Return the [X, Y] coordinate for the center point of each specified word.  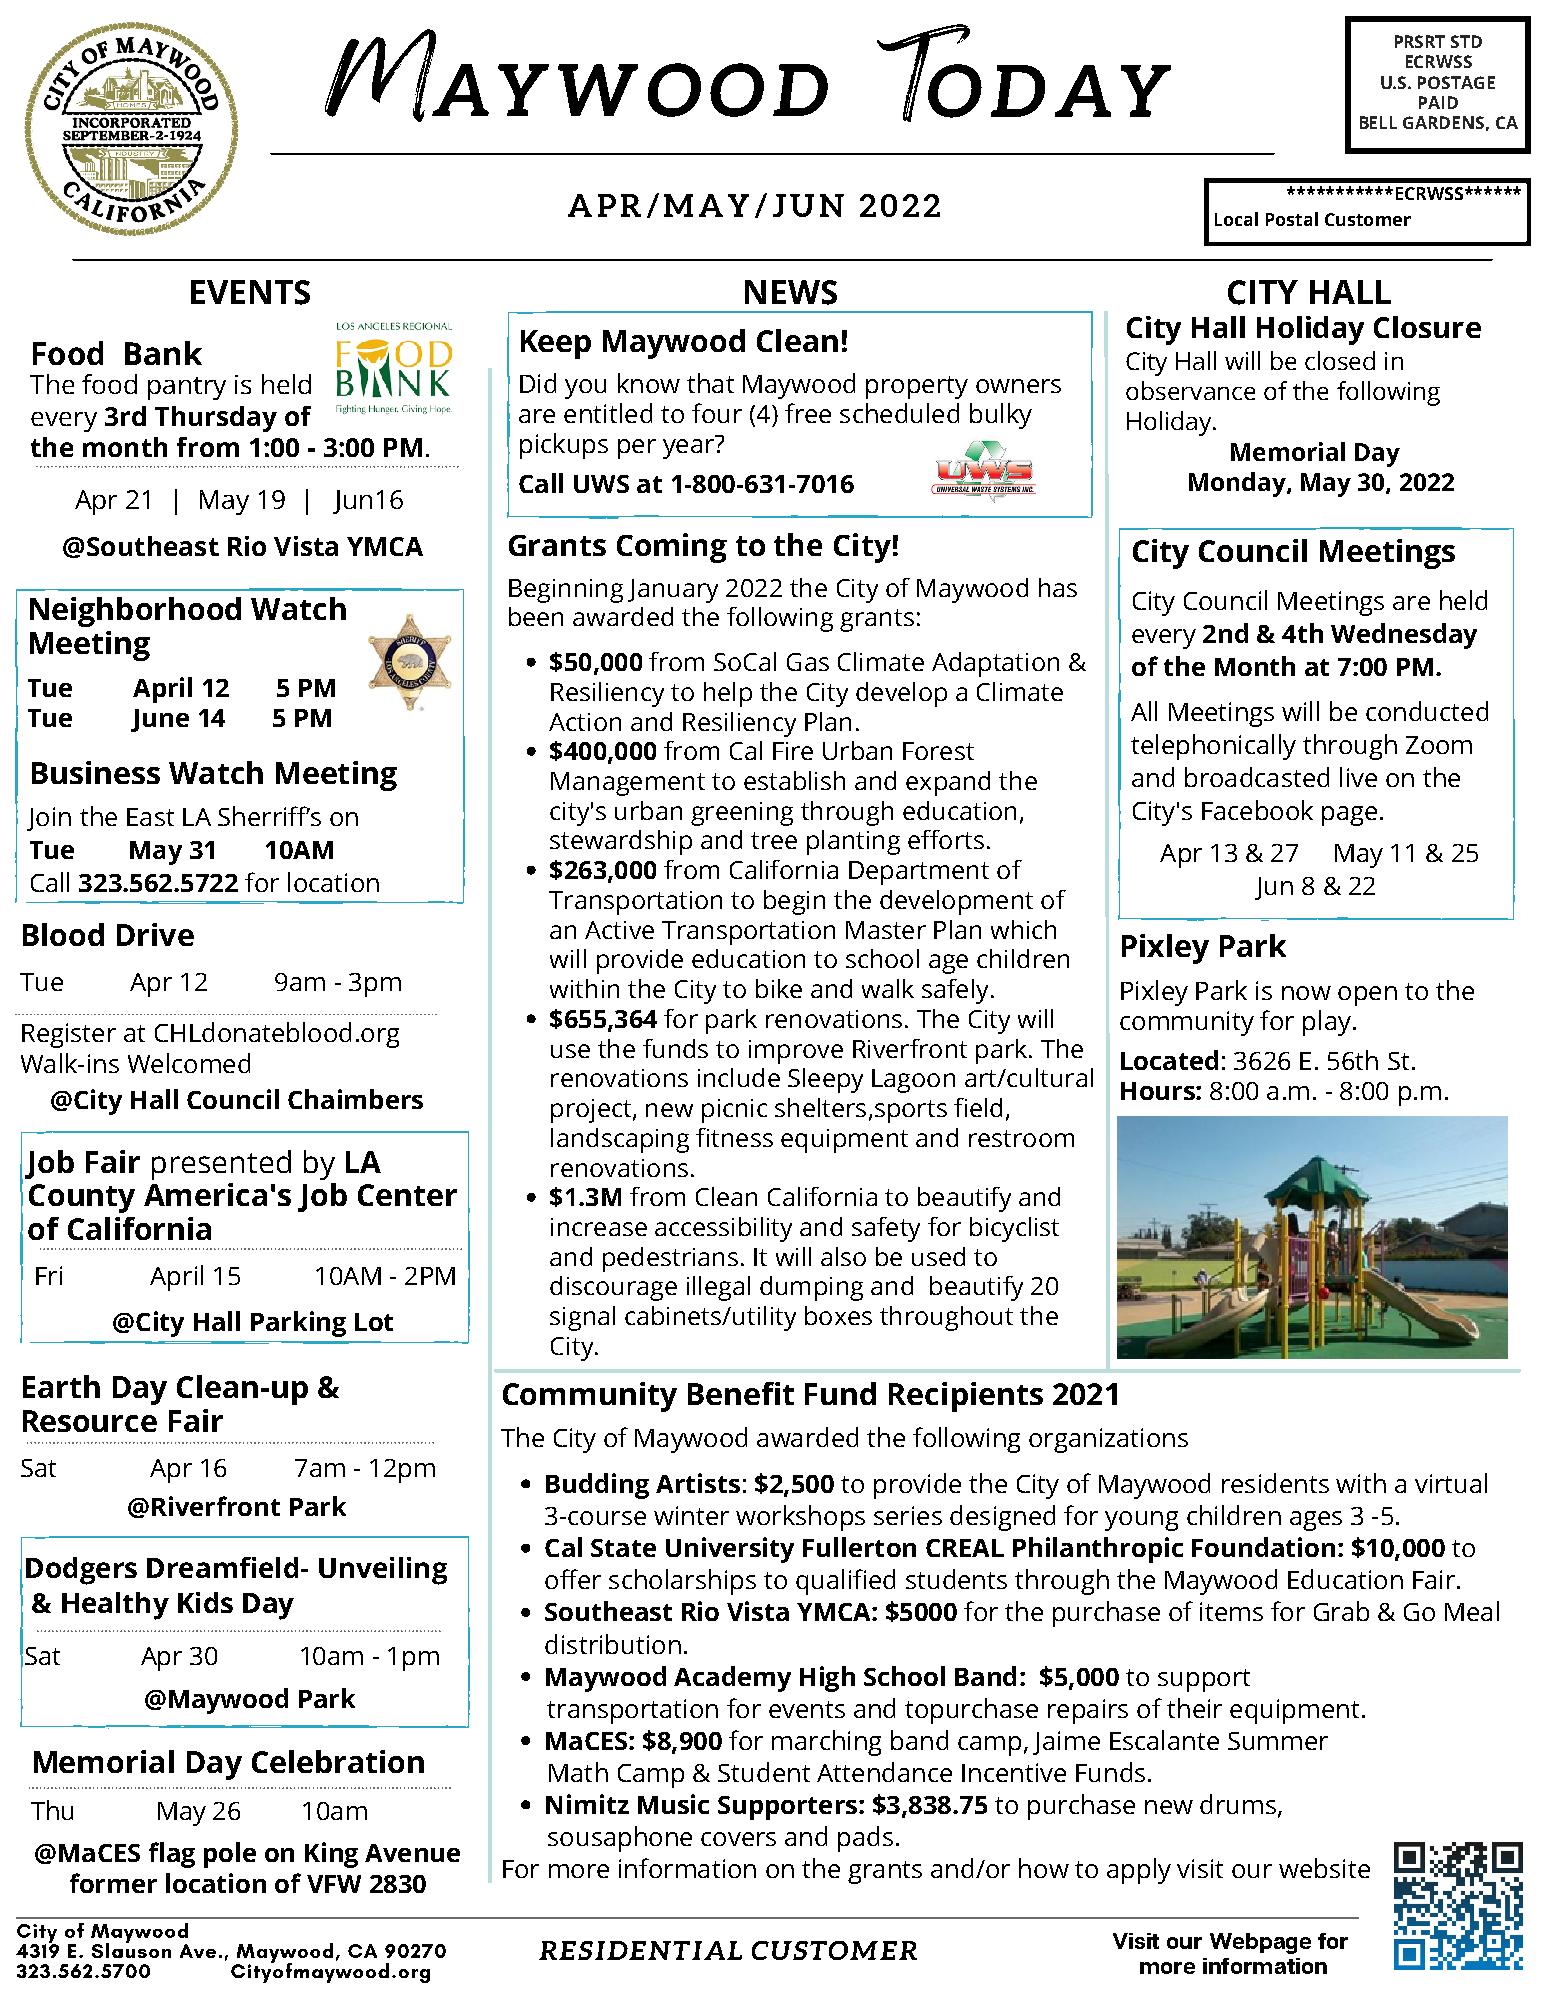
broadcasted [1257, 777]
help [728, 694]
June [160, 720]
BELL [1378, 122]
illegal [718, 1288]
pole [230, 1855]
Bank [163, 353]
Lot [374, 1322]
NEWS [791, 292]
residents [1275, 1483]
